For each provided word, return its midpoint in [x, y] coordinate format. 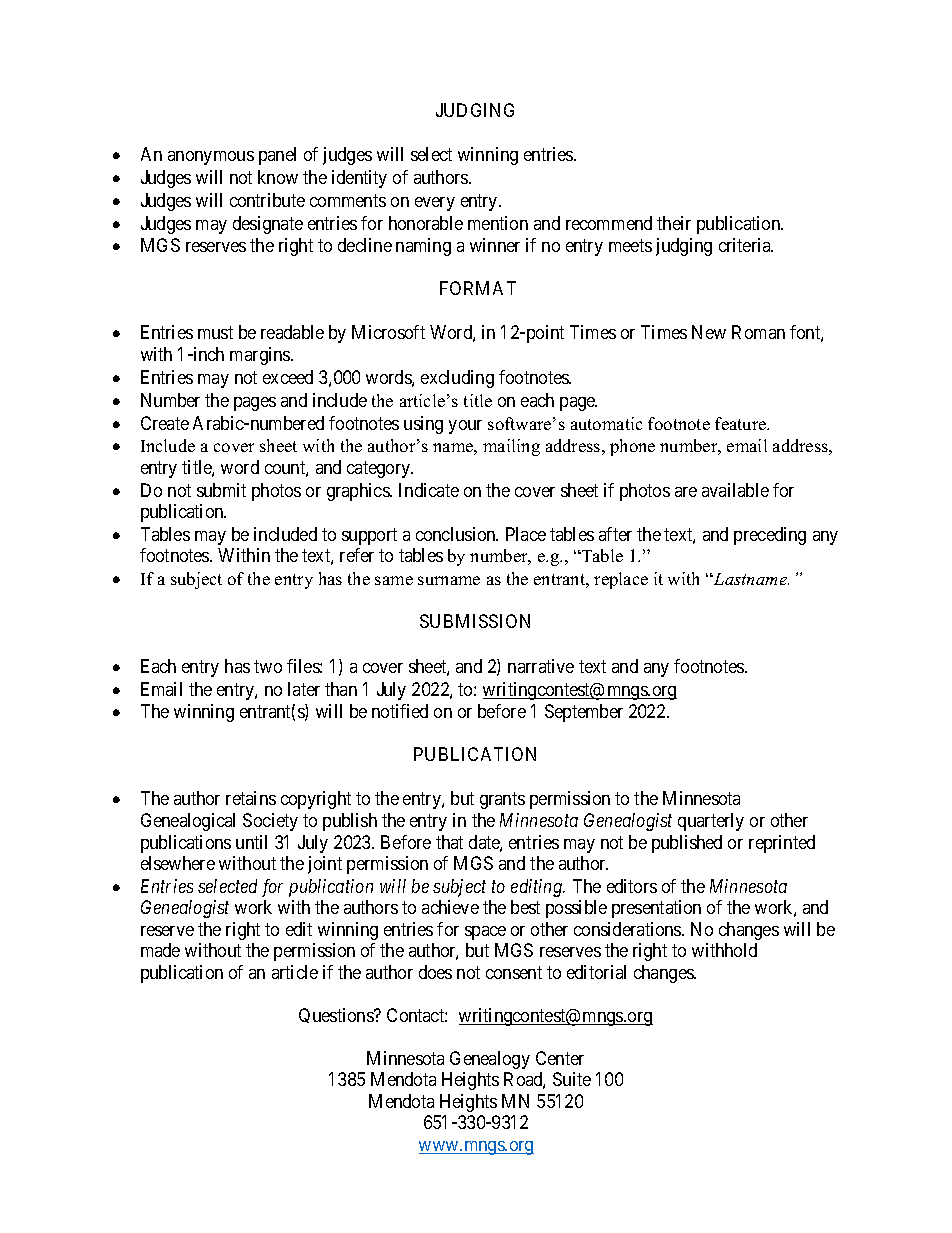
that [449, 842]
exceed [288, 377]
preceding [770, 536]
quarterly [711, 822]
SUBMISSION [475, 621]
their [674, 223]
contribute [267, 200]
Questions [337, 1015]
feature [742, 423]
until [251, 842]
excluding [457, 379]
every [435, 204]
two [268, 666]
